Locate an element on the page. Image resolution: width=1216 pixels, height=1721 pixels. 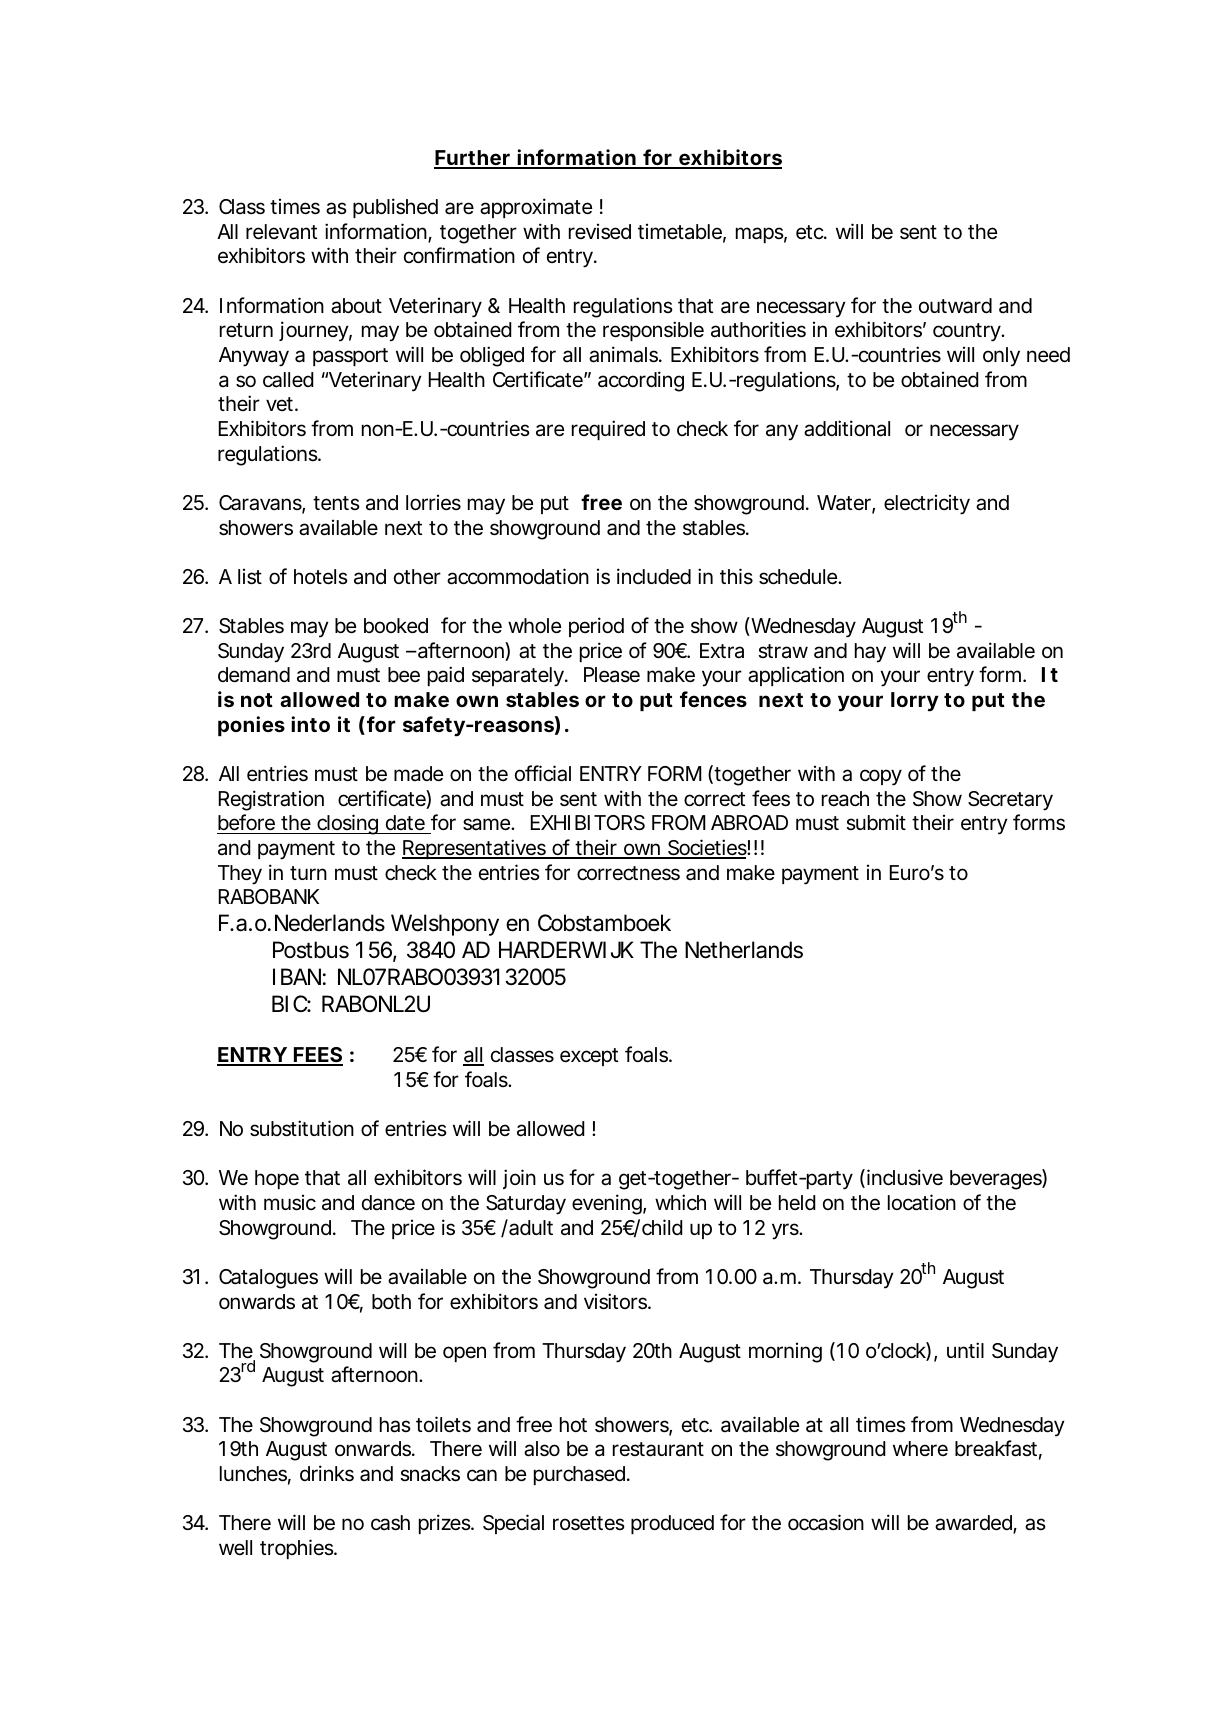
revised is located at coordinates (600, 231).
